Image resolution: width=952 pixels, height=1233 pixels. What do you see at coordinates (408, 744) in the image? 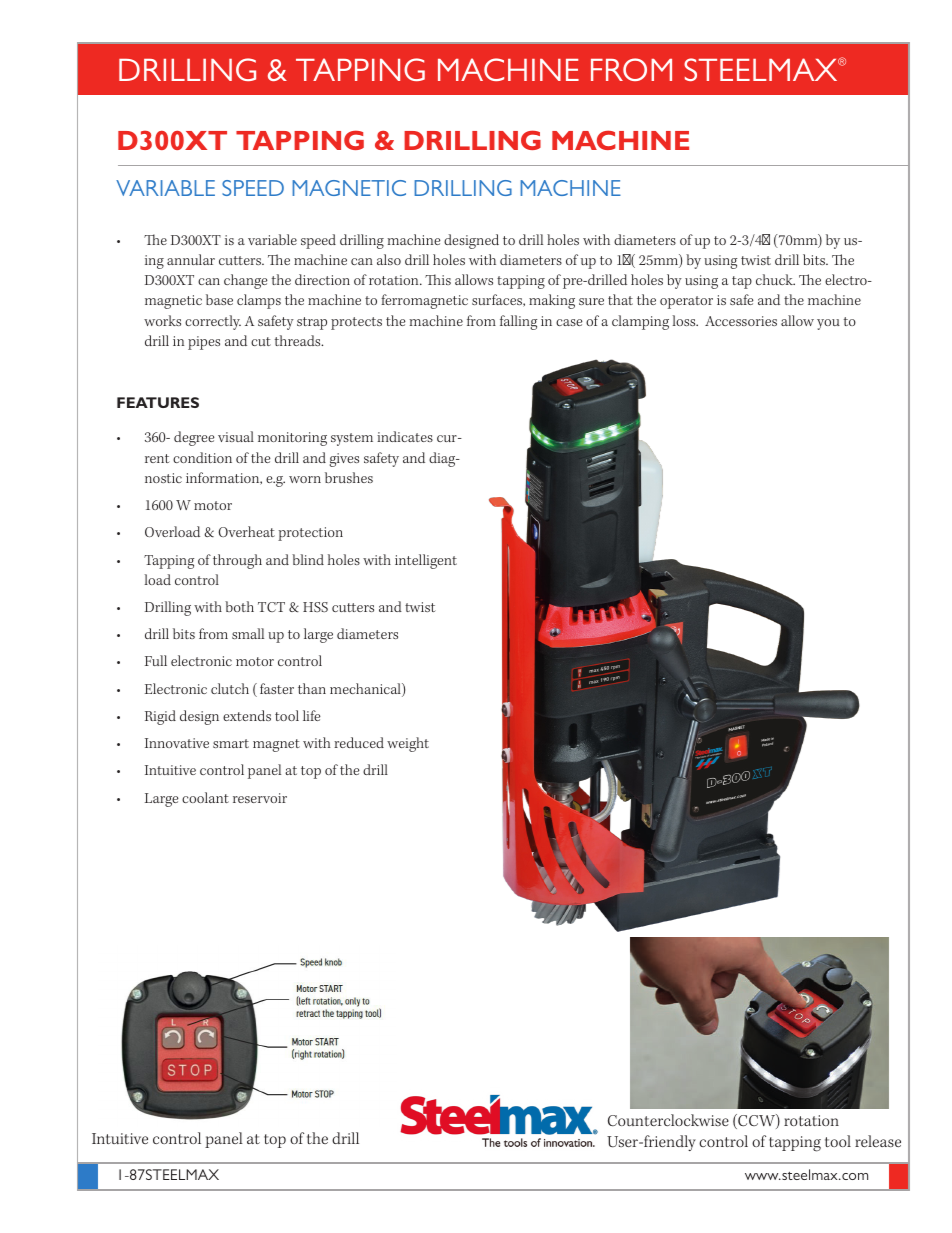
I see `weight` at bounding box center [408, 744].
